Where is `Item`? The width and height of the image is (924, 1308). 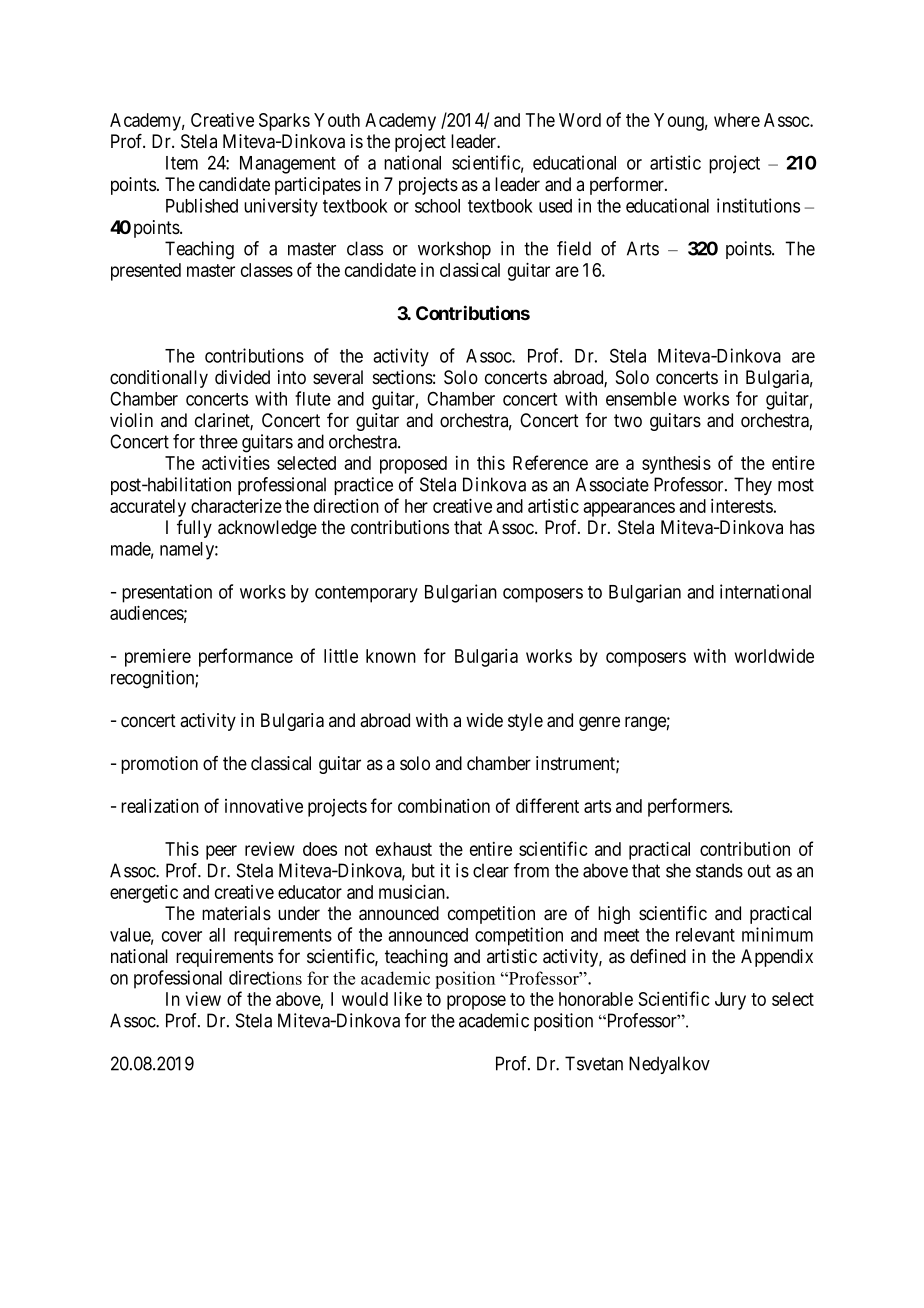 Item is located at coordinates (182, 163).
